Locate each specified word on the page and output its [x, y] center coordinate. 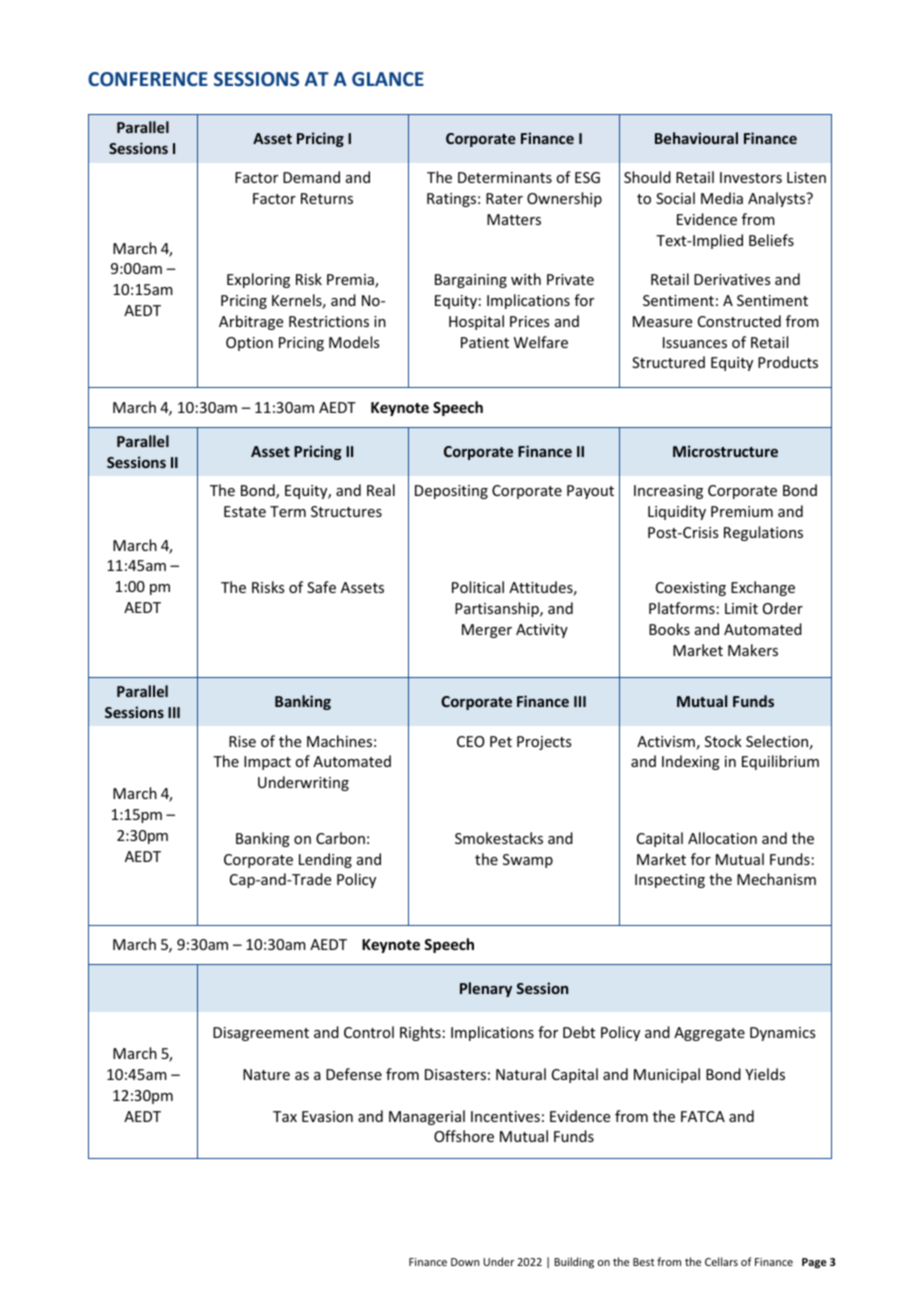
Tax [285, 1116]
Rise [242, 741]
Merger [487, 631]
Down [465, 1262]
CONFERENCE [148, 79]
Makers [753, 650]
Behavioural [696, 138]
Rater [504, 198]
